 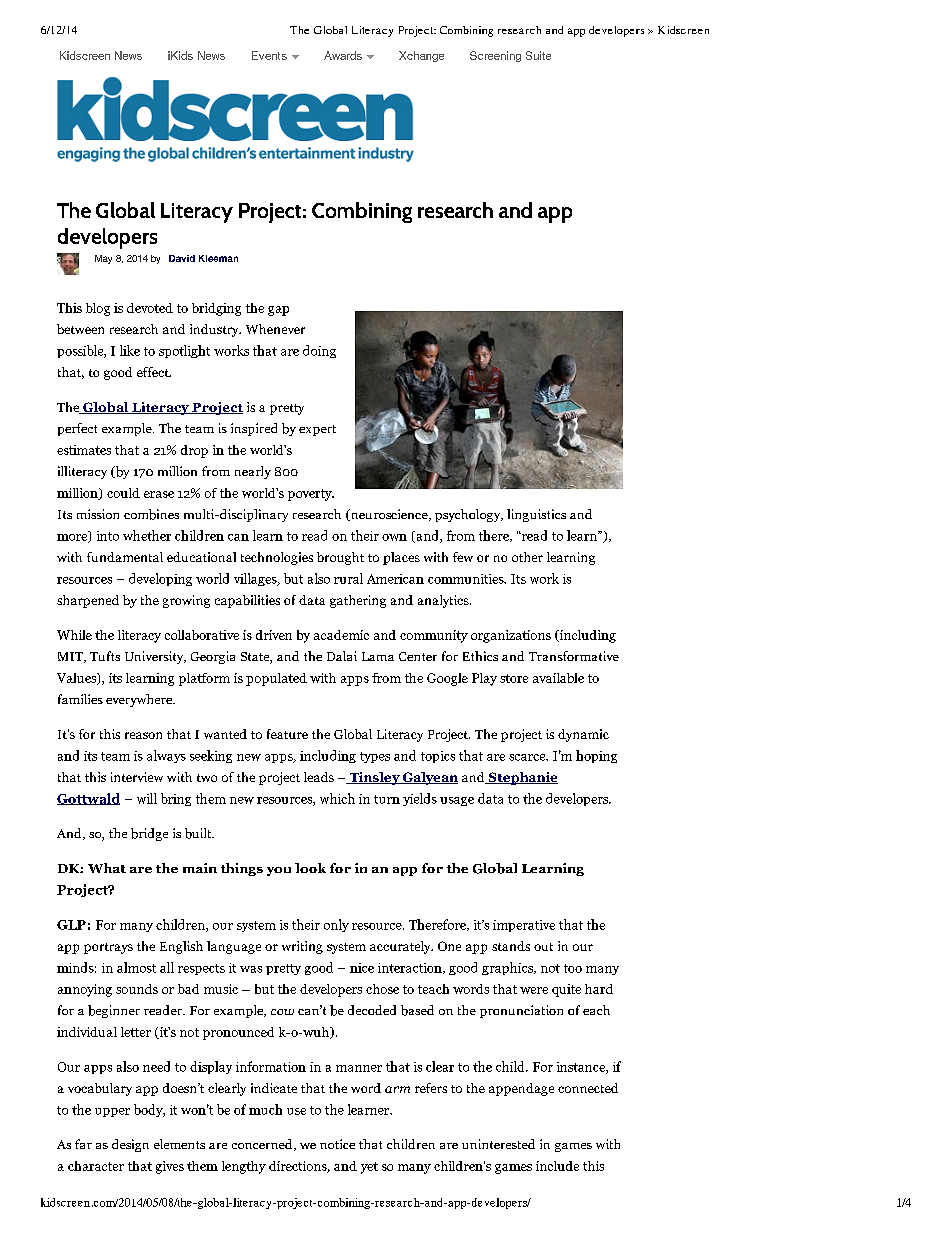 I want to click on Suite, so click(x=538, y=55).
